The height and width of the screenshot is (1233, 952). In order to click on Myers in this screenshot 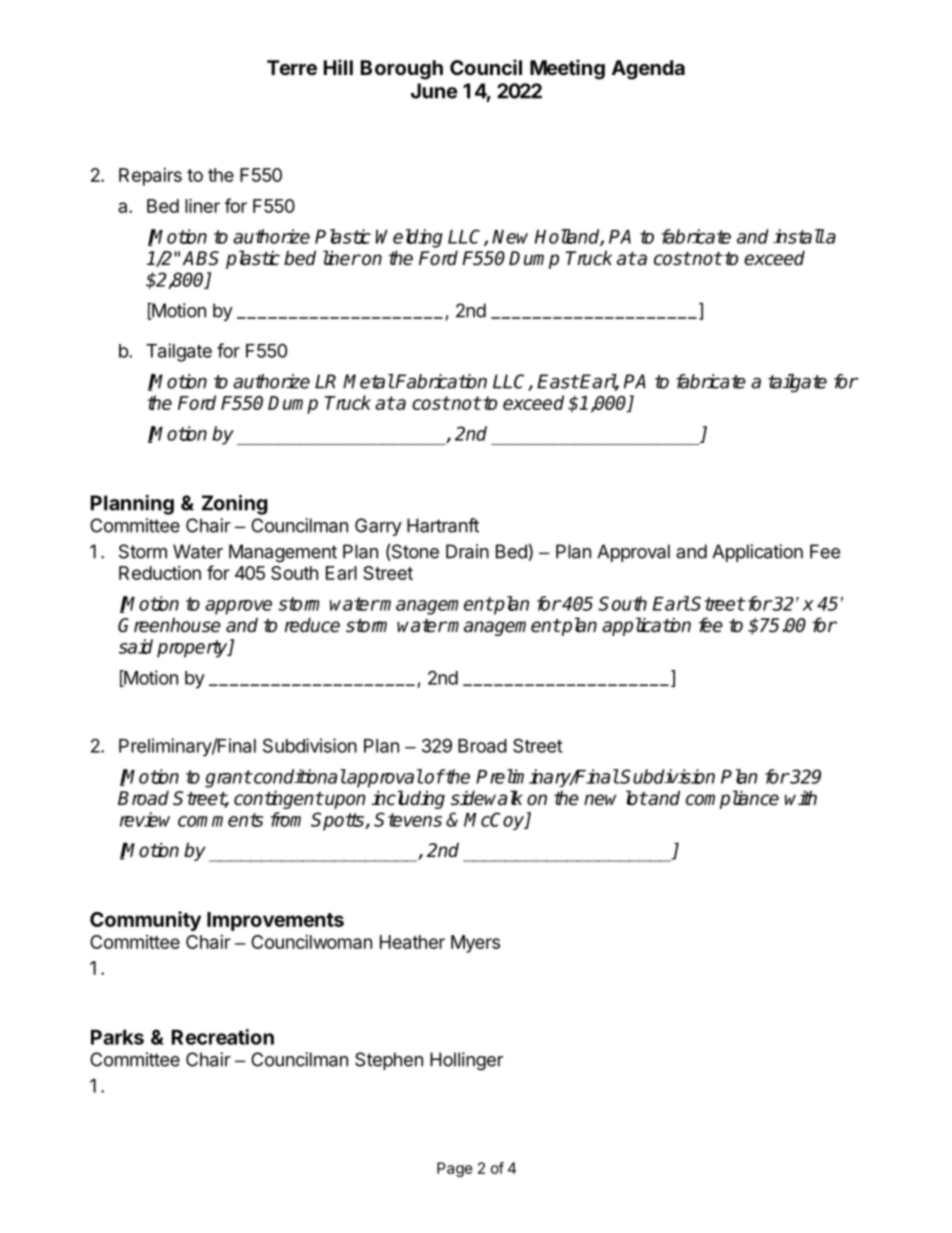, I will do `click(475, 944)`.
